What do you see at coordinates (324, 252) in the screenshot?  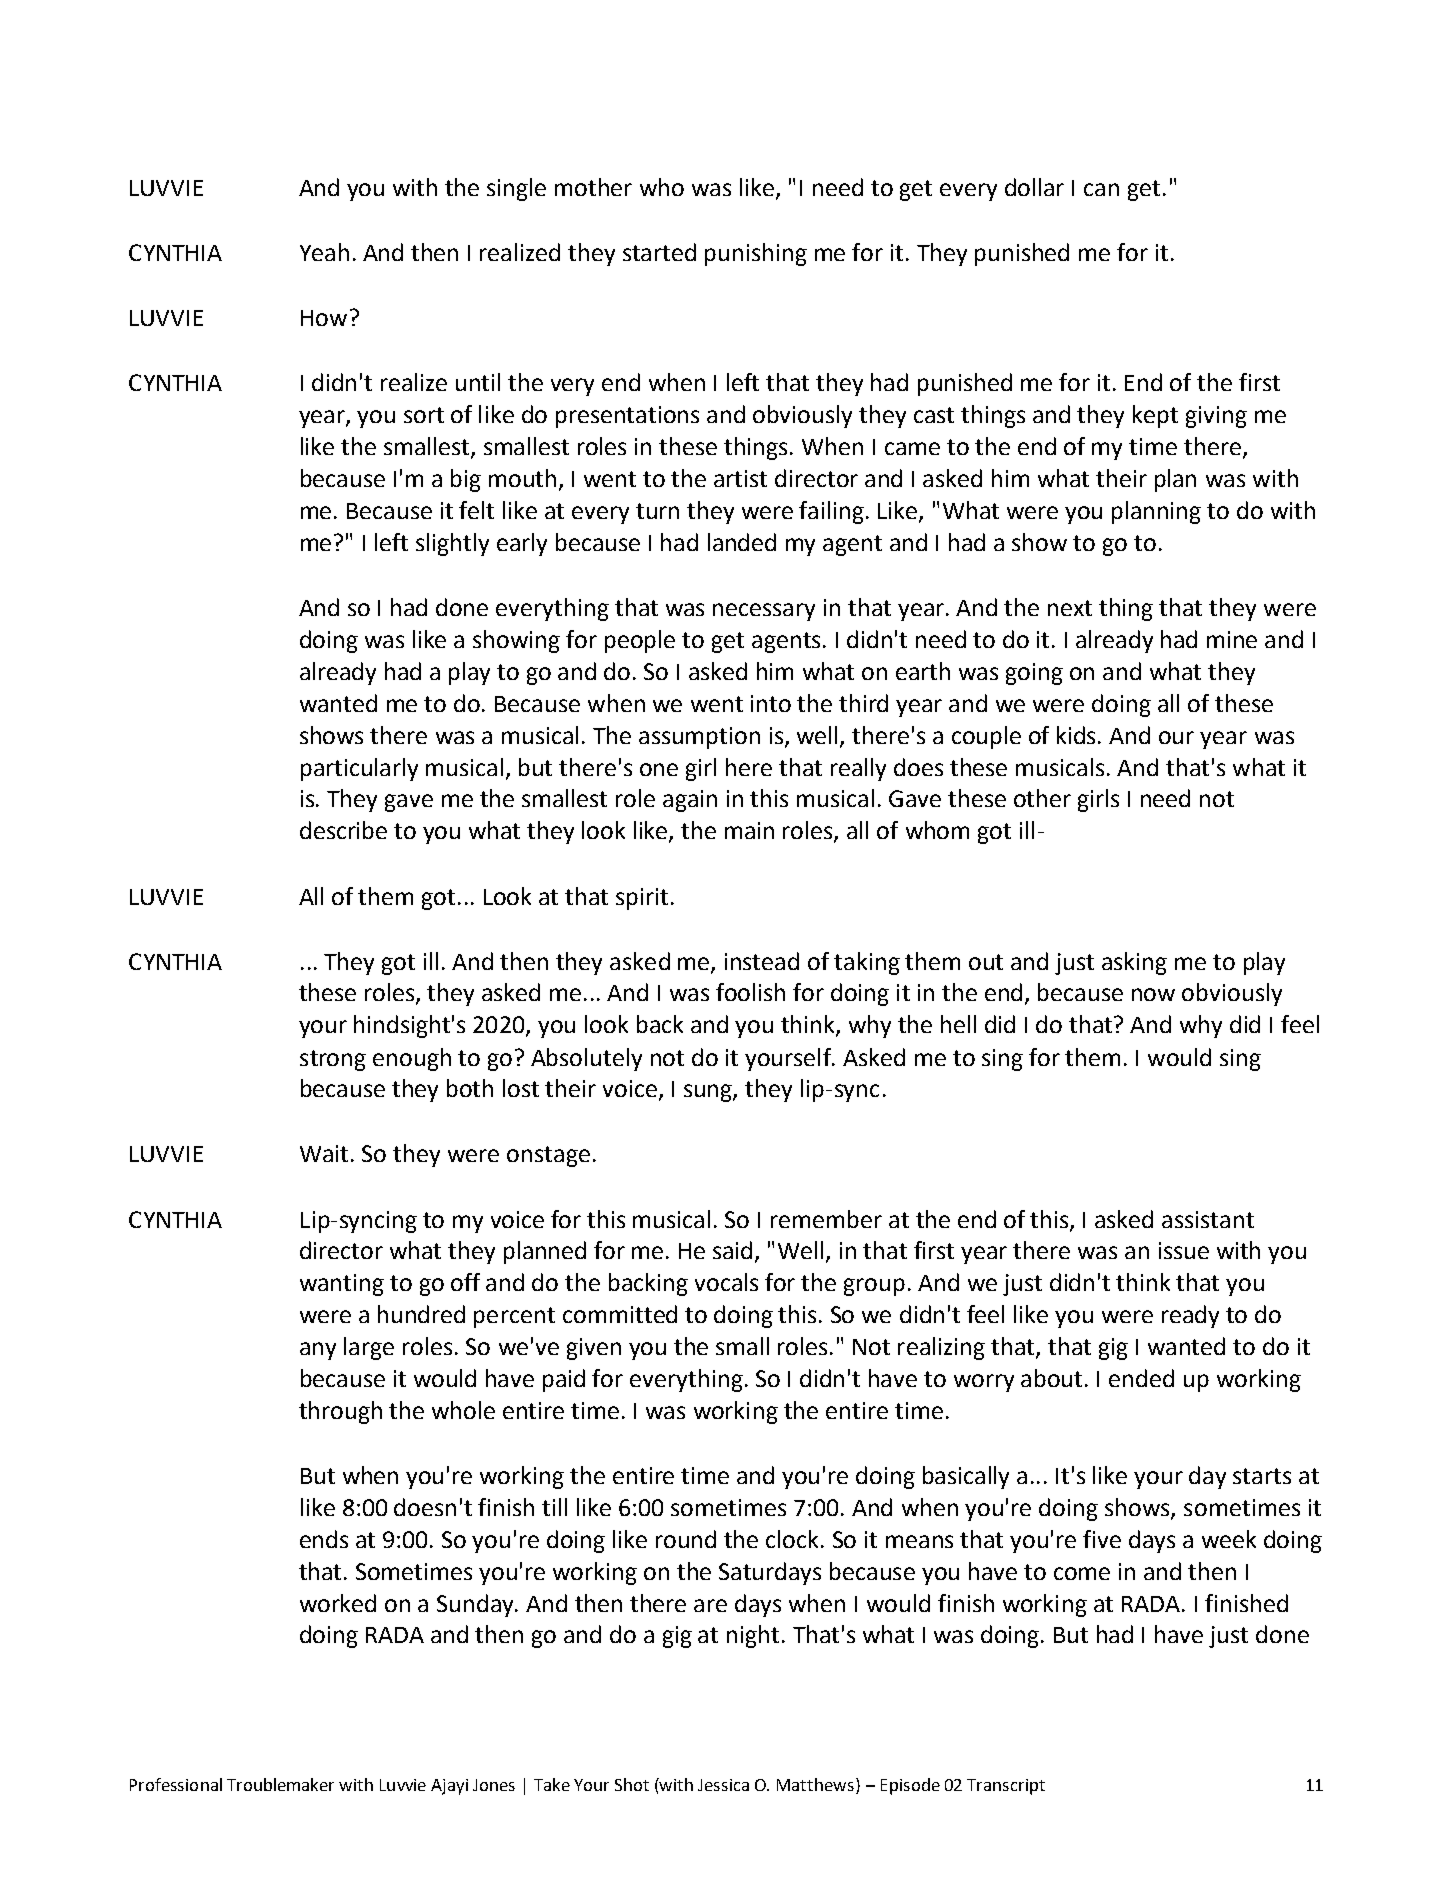 I see `Yeah` at bounding box center [324, 252].
